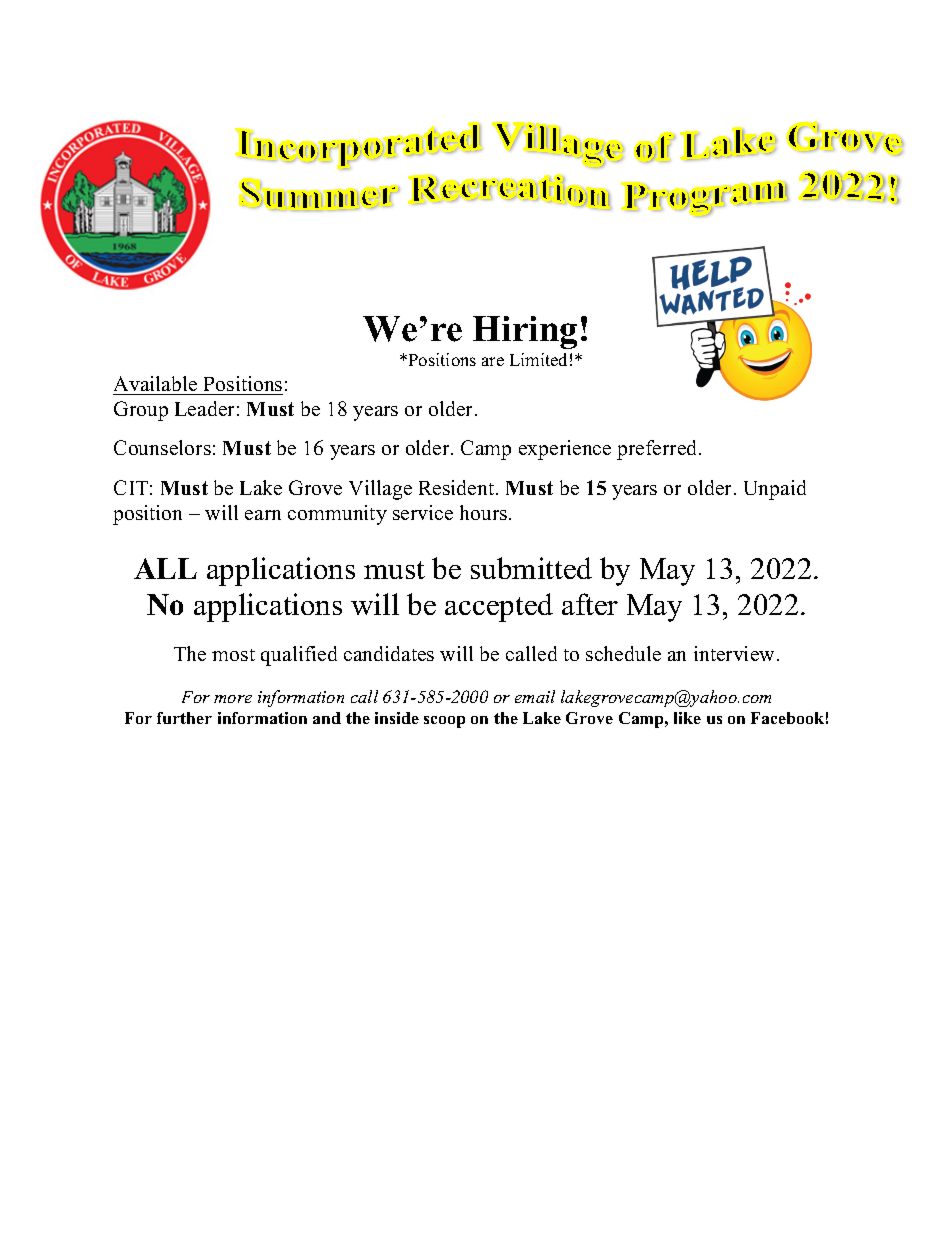 This document has width=952, height=1233. What do you see at coordinates (444, 722) in the document?
I see `scoop` at bounding box center [444, 722].
